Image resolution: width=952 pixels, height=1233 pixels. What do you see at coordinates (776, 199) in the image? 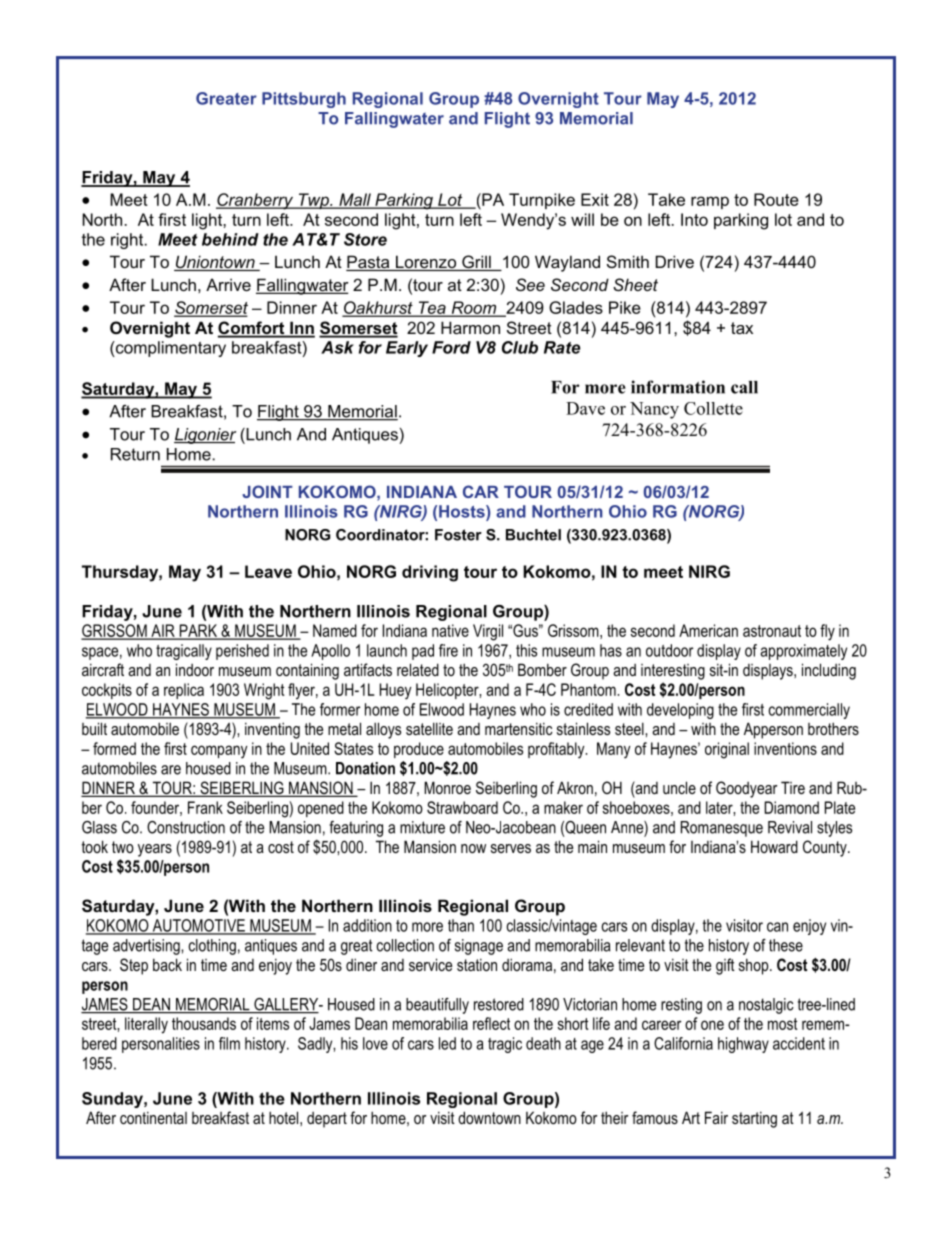
I see `Route` at bounding box center [776, 199].
